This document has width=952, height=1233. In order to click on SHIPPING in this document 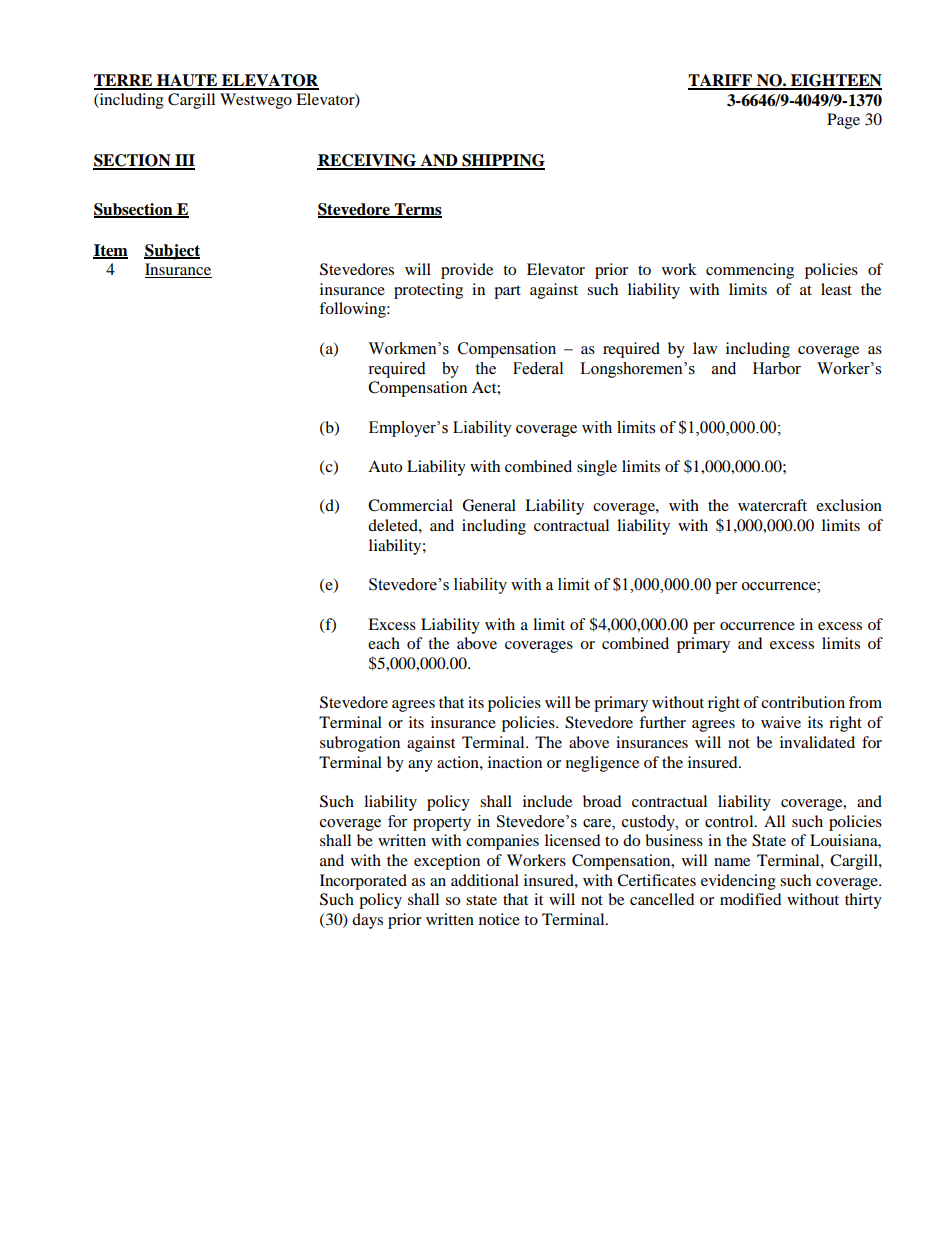, I will do `click(502, 161)`.
